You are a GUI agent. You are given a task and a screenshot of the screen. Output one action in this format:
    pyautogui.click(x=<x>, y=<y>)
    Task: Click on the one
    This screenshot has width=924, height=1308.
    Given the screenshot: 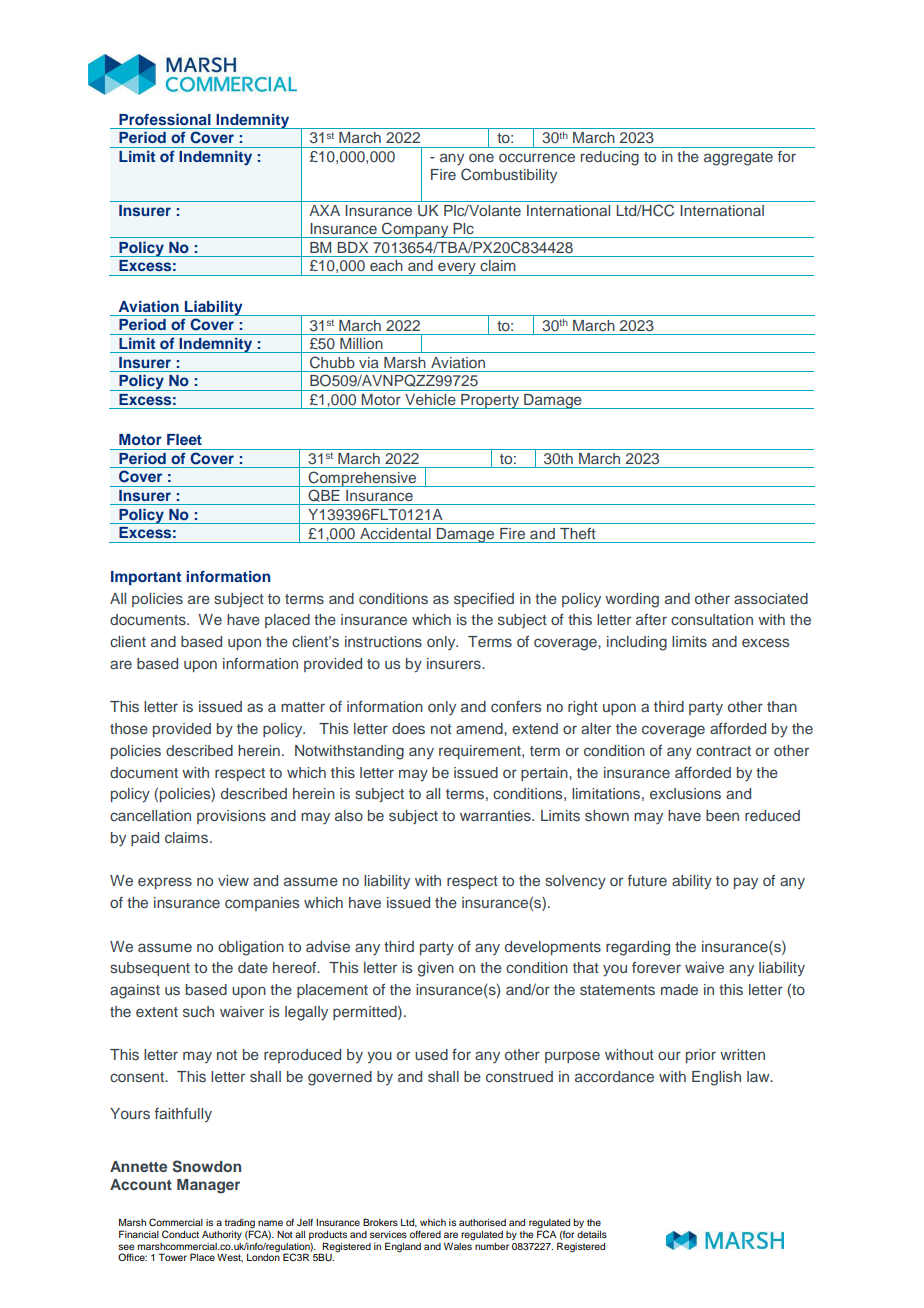 What is the action you would take?
    pyautogui.click(x=481, y=157)
